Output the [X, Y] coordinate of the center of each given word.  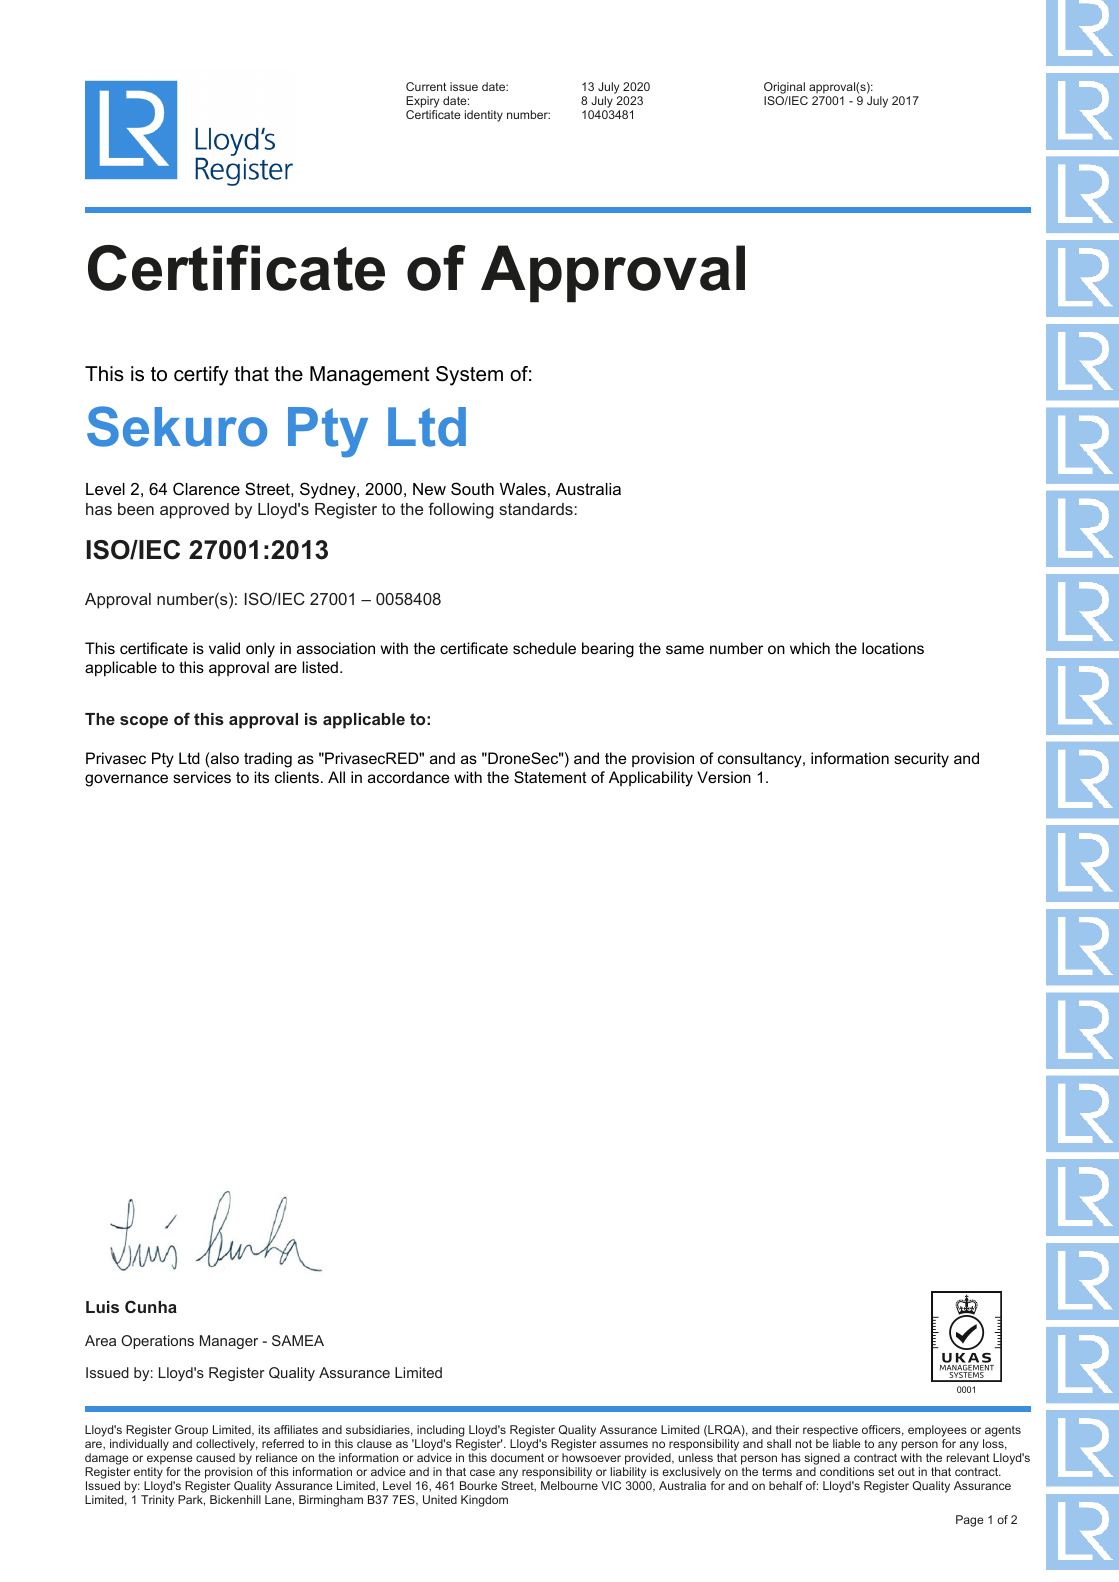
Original [785, 89]
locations [893, 648]
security [921, 760]
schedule [544, 648]
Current [426, 86]
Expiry [422, 103]
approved [194, 511]
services [202, 777]
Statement [550, 777]
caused [215, 1457]
